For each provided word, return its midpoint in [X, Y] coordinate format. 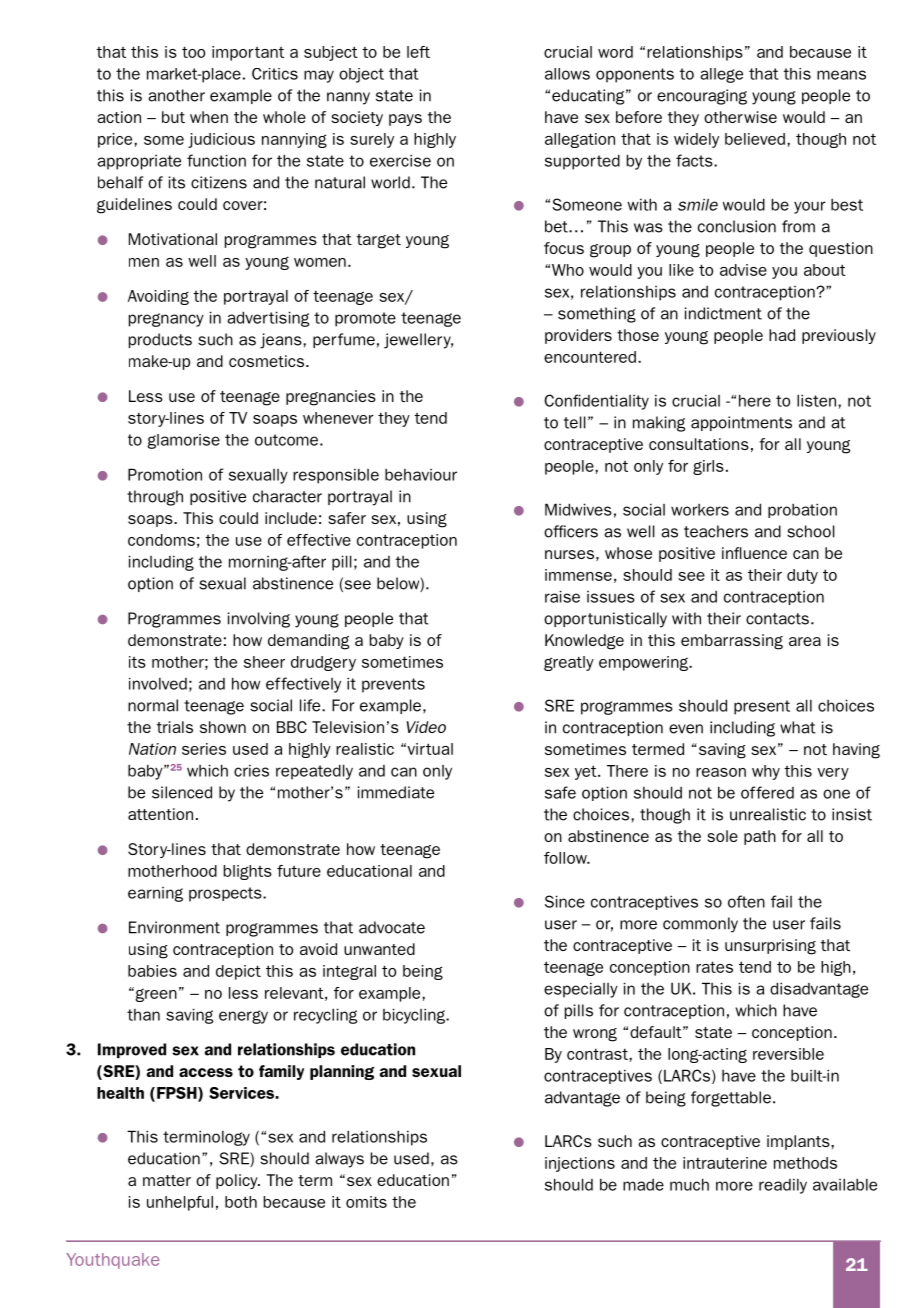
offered [767, 792]
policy [238, 1181]
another [176, 95]
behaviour [421, 474]
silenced [182, 792]
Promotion [165, 474]
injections [580, 1164]
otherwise [740, 117]
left [418, 52]
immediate [396, 792]
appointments [741, 423]
